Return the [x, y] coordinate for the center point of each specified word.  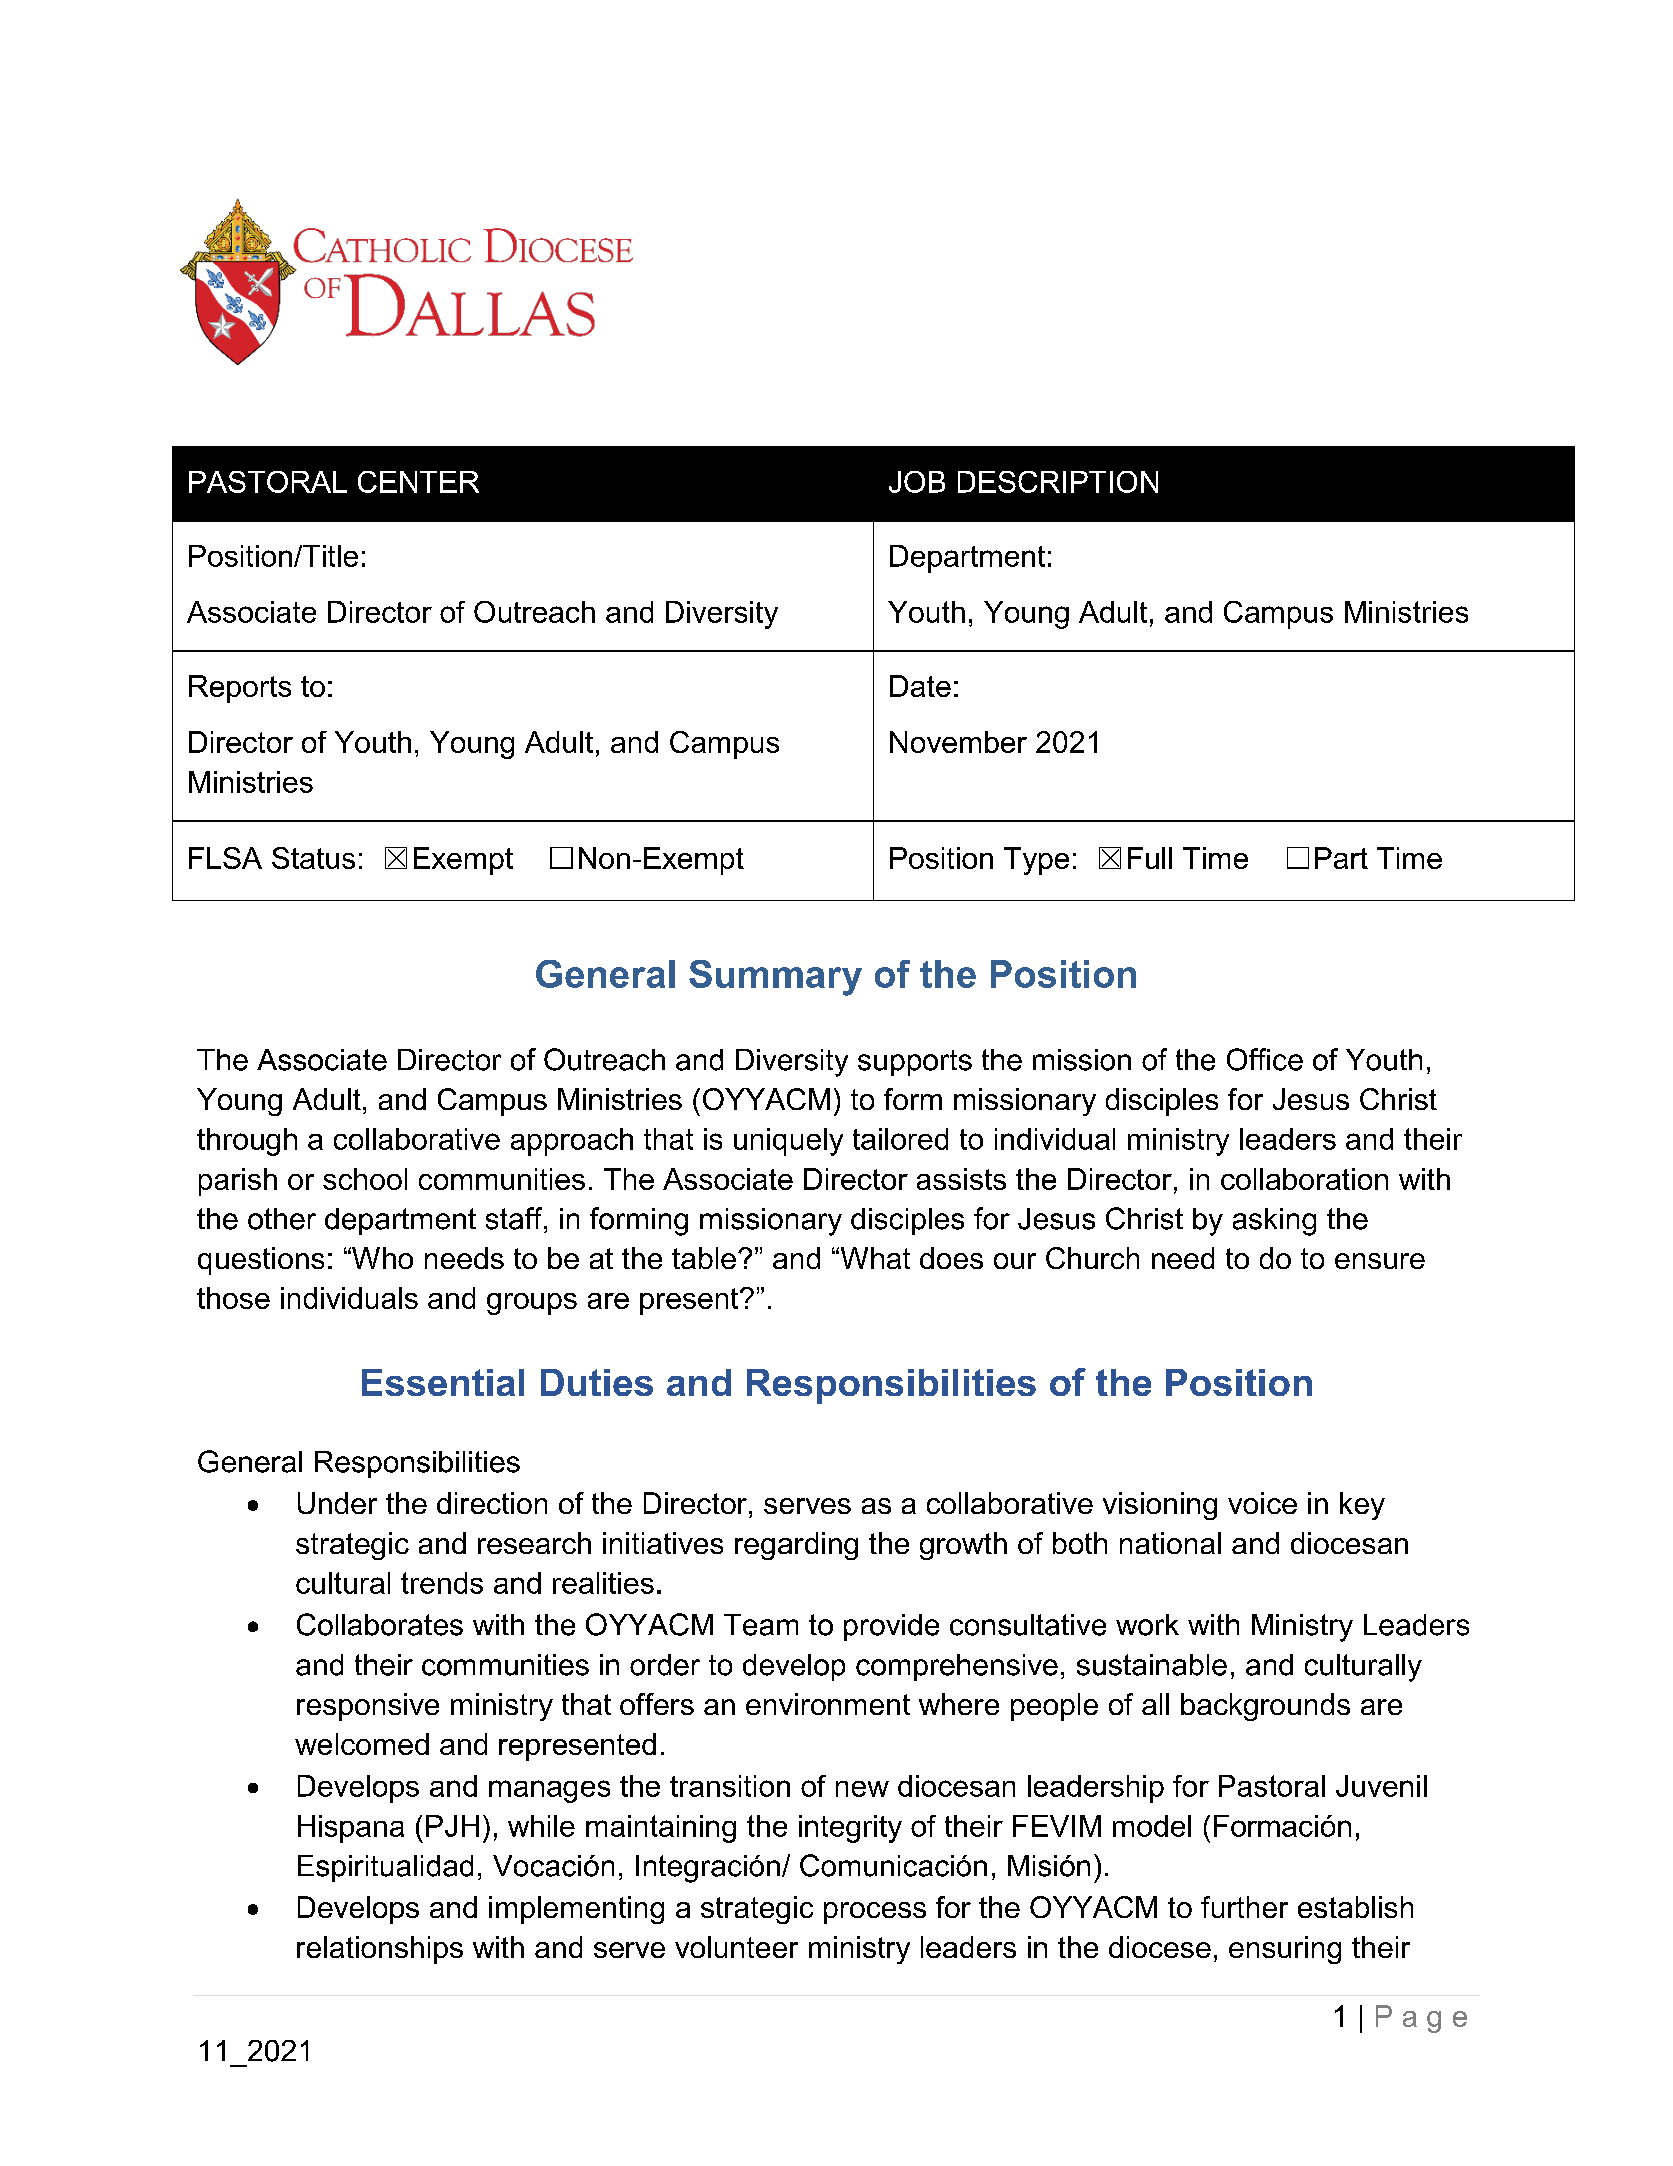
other [282, 1219]
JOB [917, 482]
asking [1274, 1222]
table [704, 1258]
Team [761, 1625]
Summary [775, 978]
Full [1150, 858]
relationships [380, 1950]
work [1147, 1625]
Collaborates [380, 1624]
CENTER [418, 482]
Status [313, 858]
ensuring [1285, 1950]
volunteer [736, 1947]
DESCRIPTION [1058, 482]
